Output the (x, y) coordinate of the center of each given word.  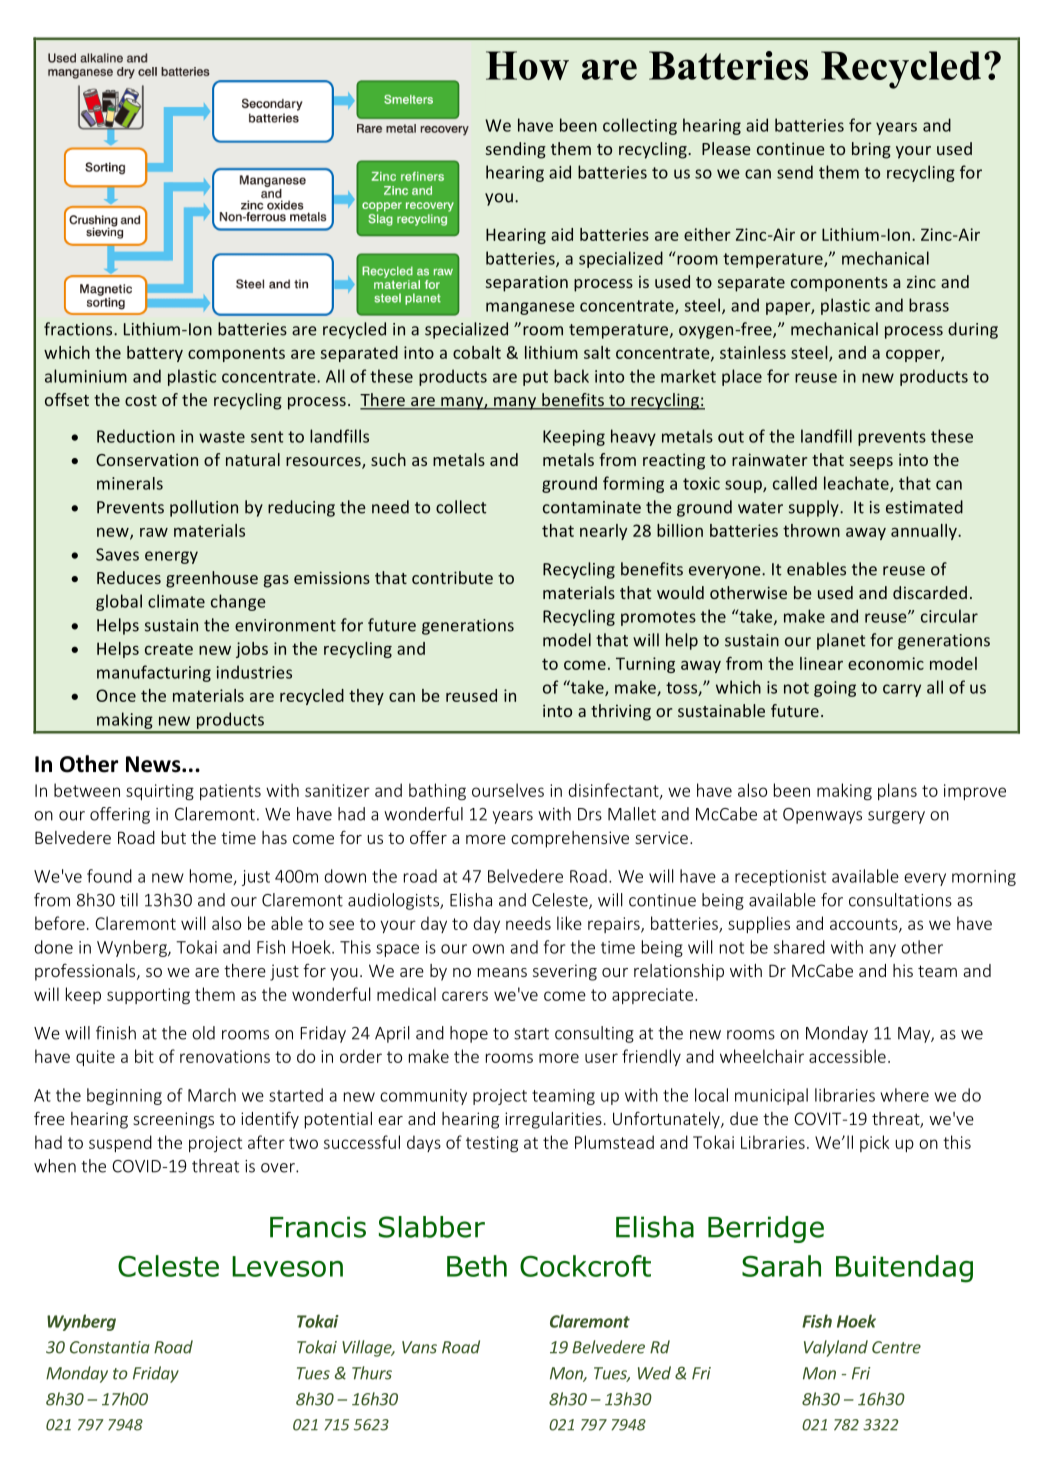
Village (368, 1348)
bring (871, 150)
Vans (419, 1347)
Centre (896, 1347)
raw (154, 532)
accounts (865, 925)
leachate (857, 484)
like (569, 923)
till (129, 900)
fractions (79, 329)
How (527, 65)
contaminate (592, 507)
